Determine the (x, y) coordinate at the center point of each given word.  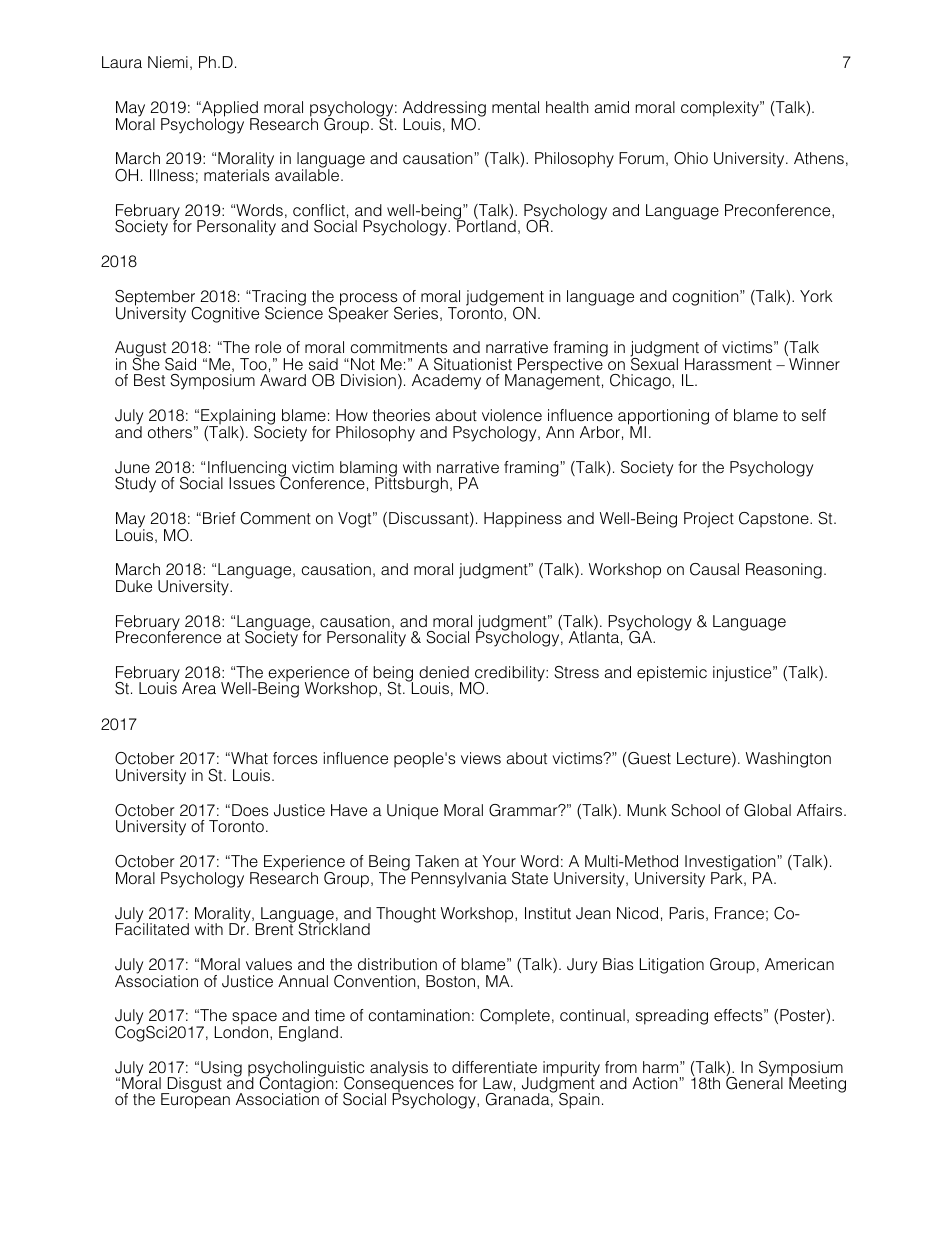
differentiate (494, 1067)
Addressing (444, 110)
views (481, 758)
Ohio (691, 158)
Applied (229, 110)
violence (512, 415)
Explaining (238, 418)
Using (221, 1070)
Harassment (728, 364)
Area (199, 688)
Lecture (705, 759)
